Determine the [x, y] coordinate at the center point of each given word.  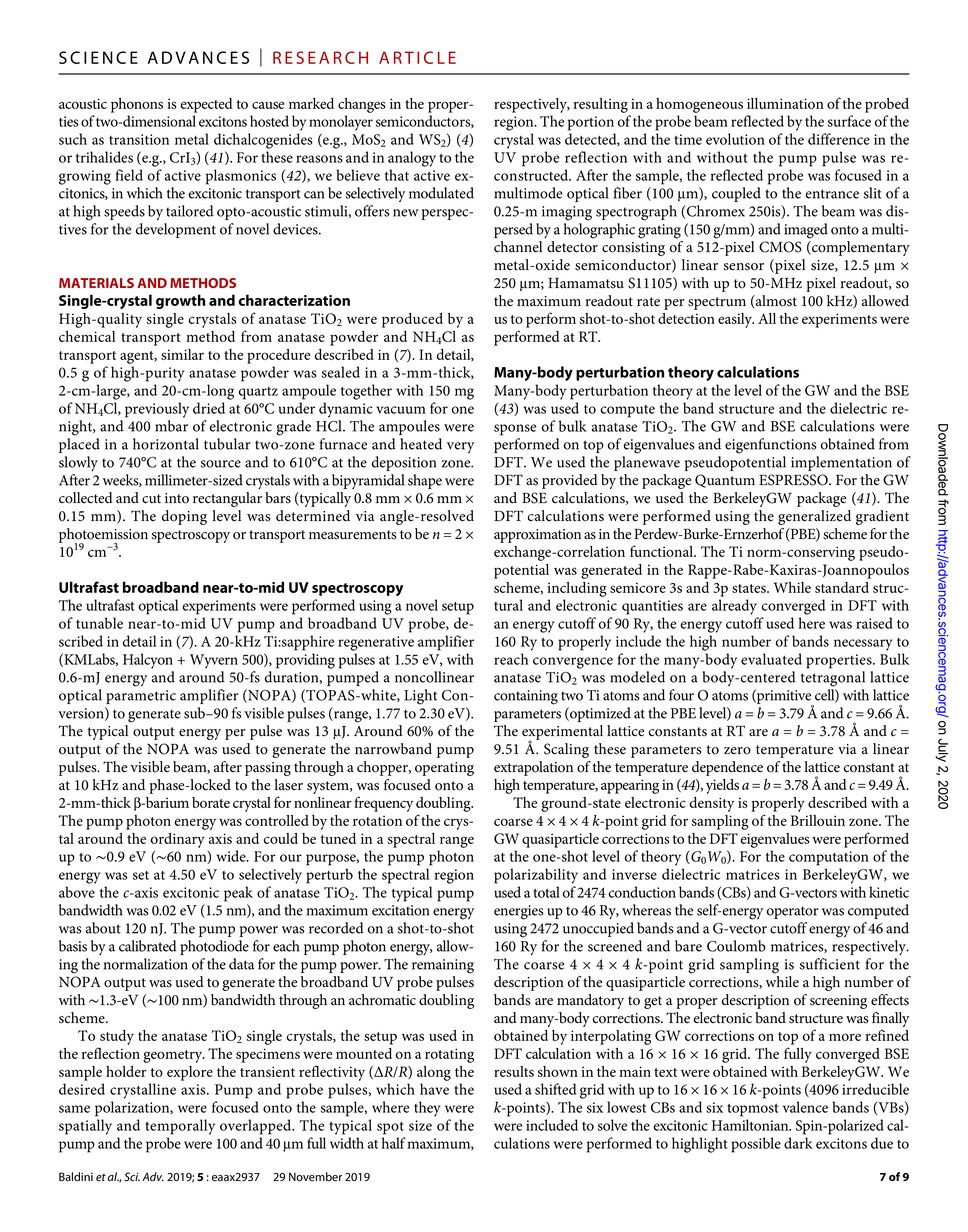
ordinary [178, 840]
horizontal [166, 444]
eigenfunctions [771, 446]
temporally [180, 1127]
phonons [137, 105]
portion [591, 123]
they [427, 1109]
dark [798, 1143]
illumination [785, 103]
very [460, 447]
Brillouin [817, 820]
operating [444, 769]
